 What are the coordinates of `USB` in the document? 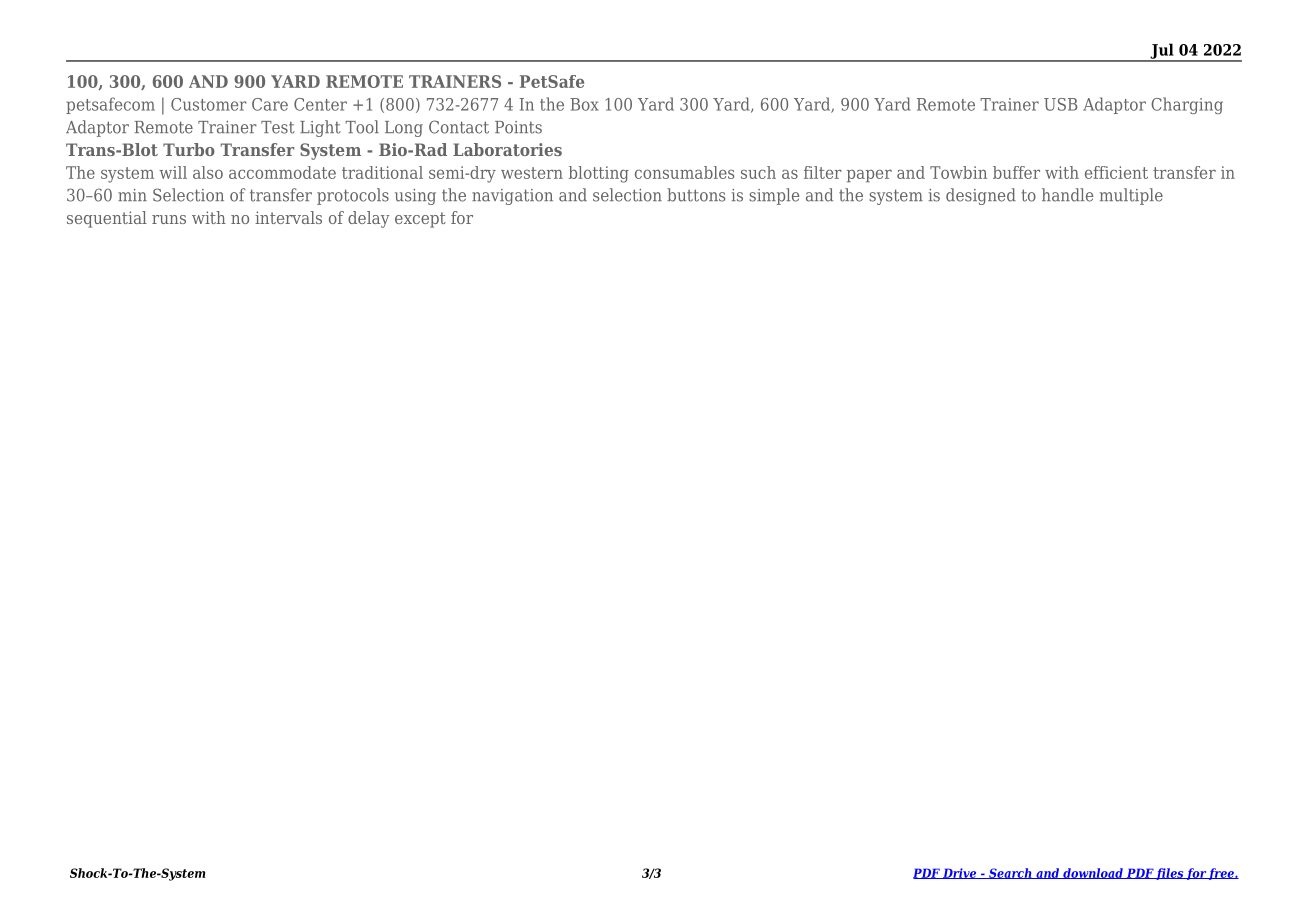 It's located at (1060, 104).
